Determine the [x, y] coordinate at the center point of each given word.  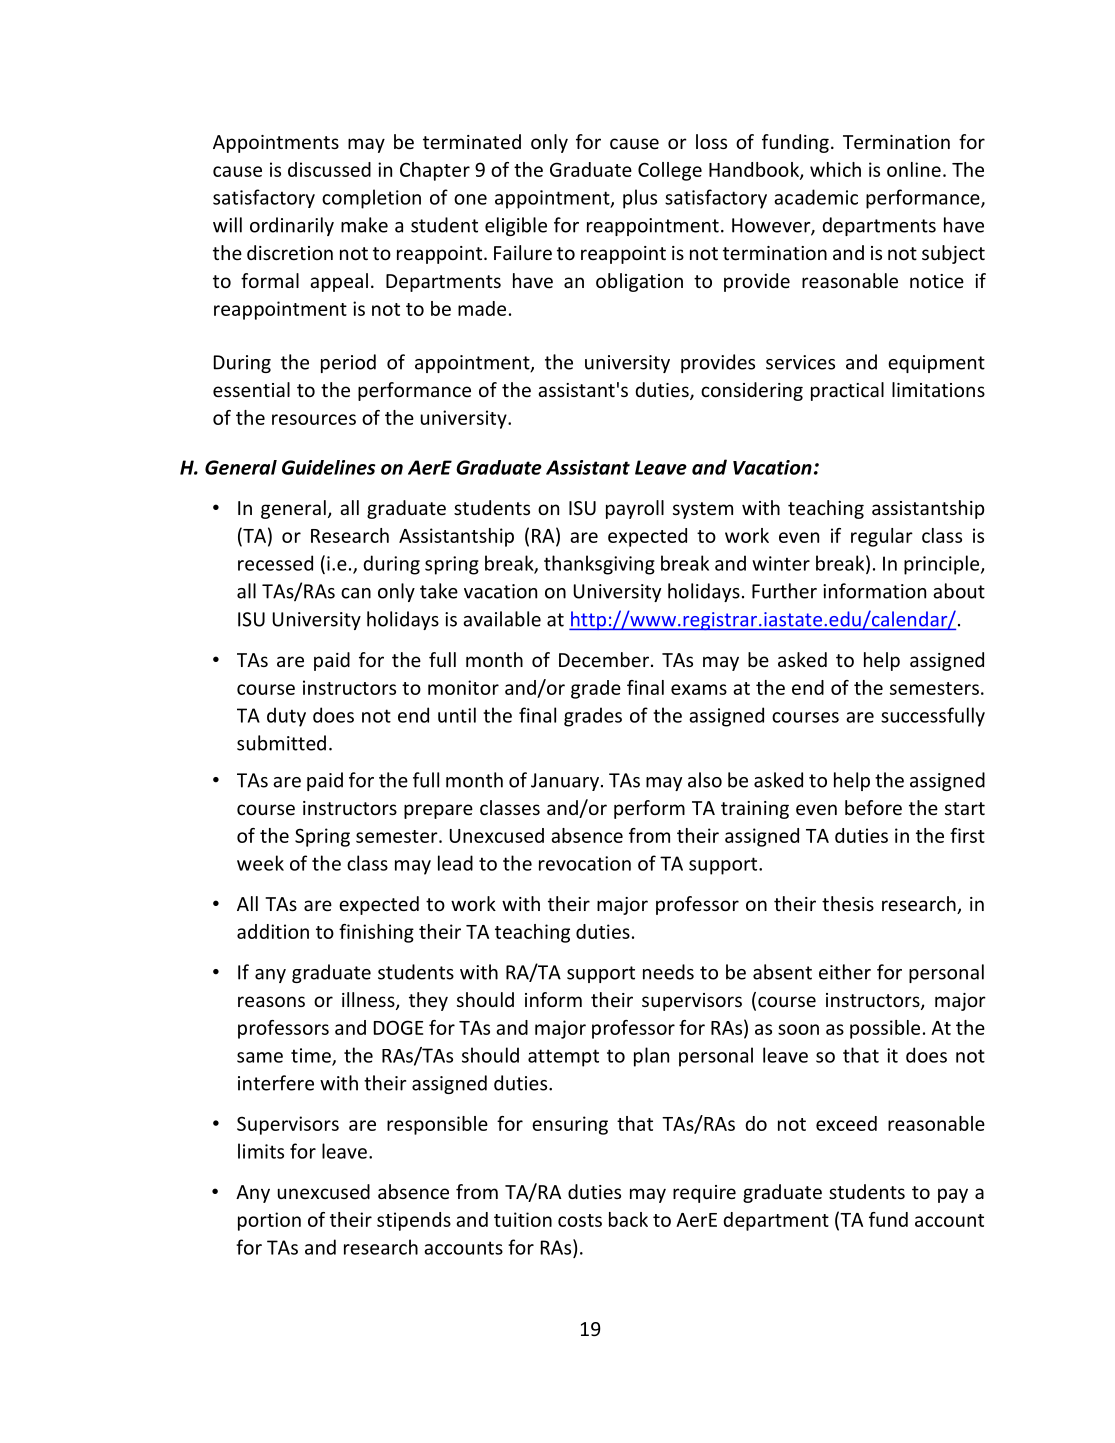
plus [640, 199]
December [604, 659]
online [914, 169]
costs [580, 1220]
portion [269, 1221]
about [959, 591]
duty [286, 717]
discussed [329, 169]
